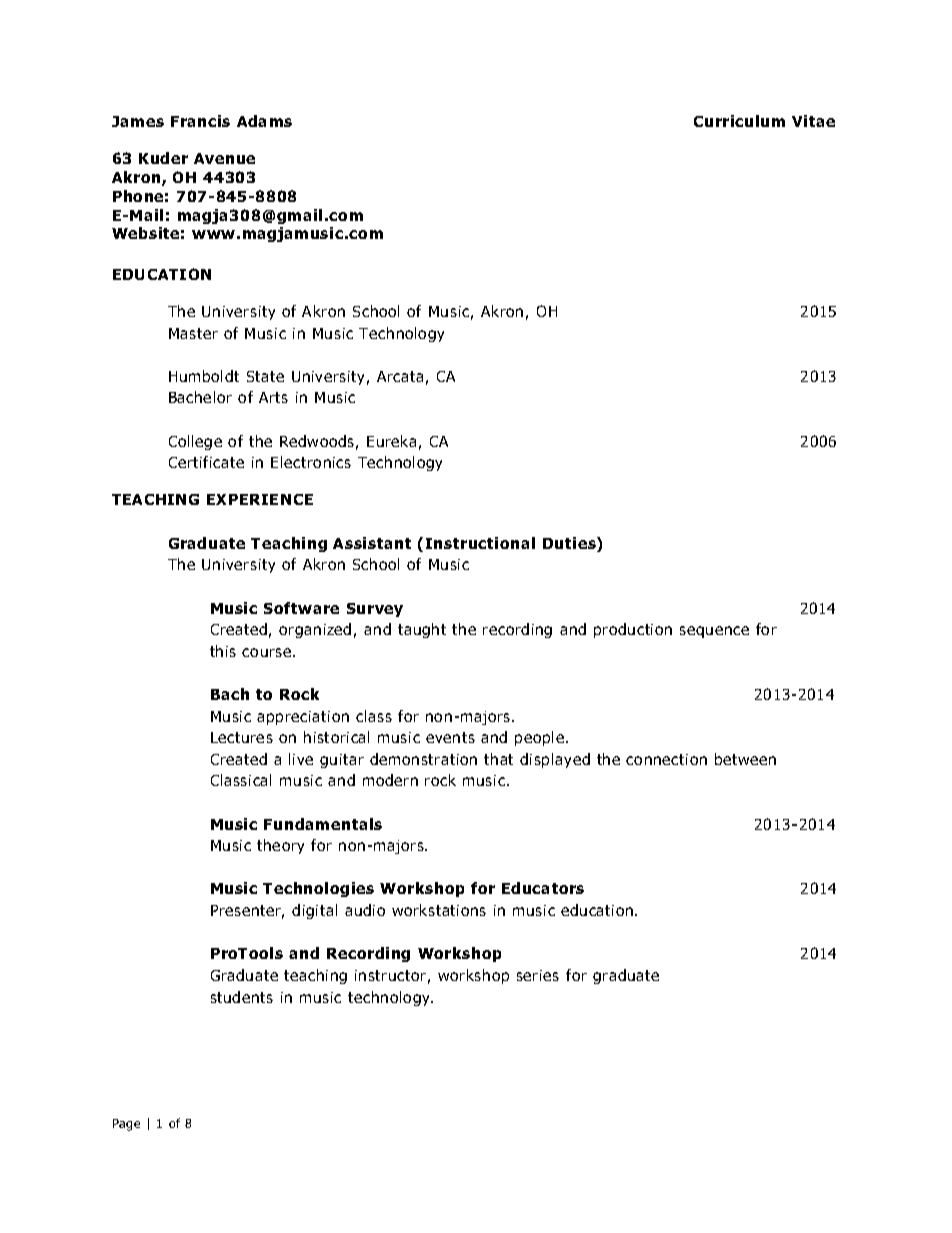 The width and height of the document is (952, 1233). I want to click on Duties, so click(570, 544).
